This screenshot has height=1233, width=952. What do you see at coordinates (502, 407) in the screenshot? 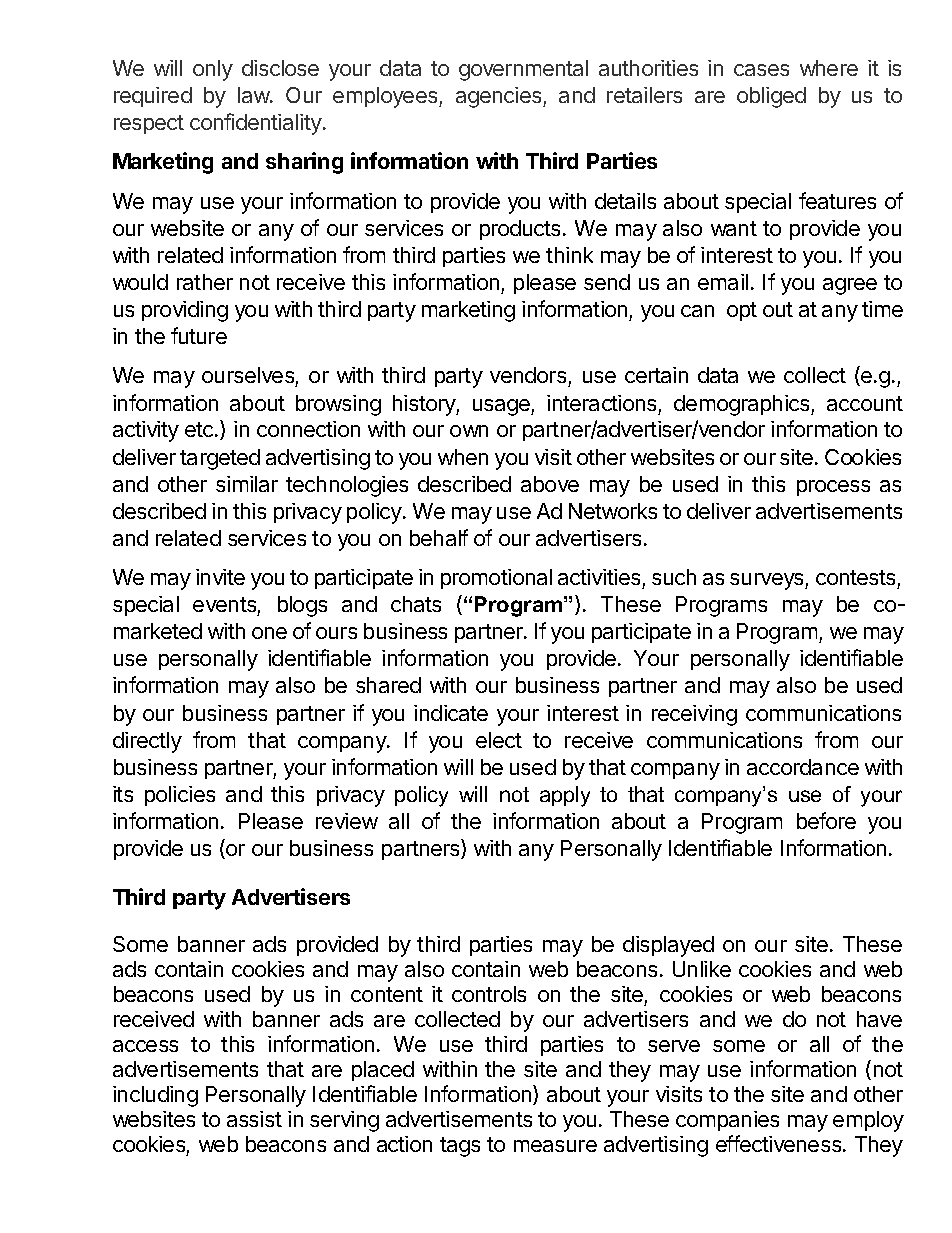
I see `usage` at bounding box center [502, 407].
